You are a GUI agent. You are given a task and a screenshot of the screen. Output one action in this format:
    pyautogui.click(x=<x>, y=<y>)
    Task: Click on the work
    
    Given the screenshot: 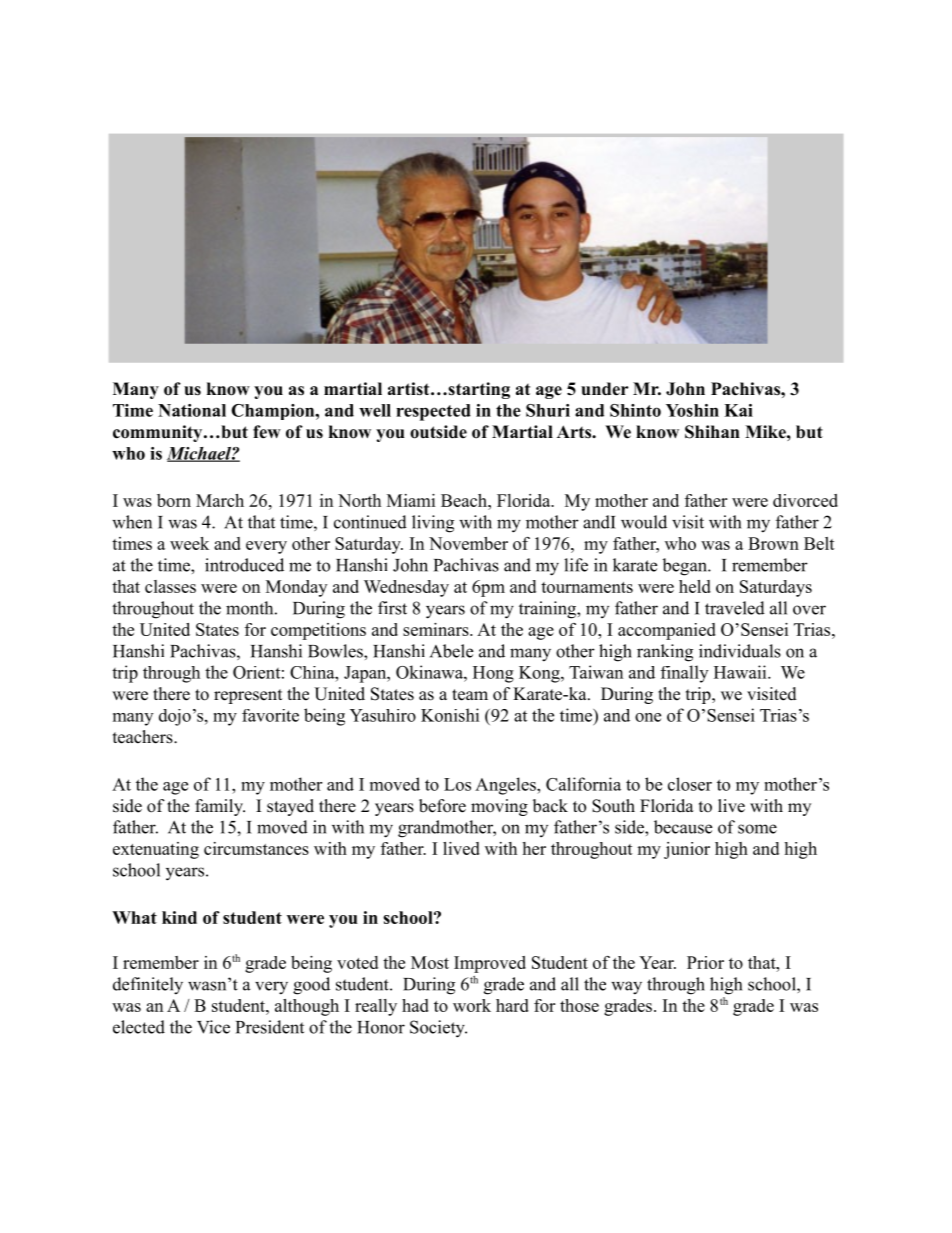 What is the action you would take?
    pyautogui.click(x=472, y=1005)
